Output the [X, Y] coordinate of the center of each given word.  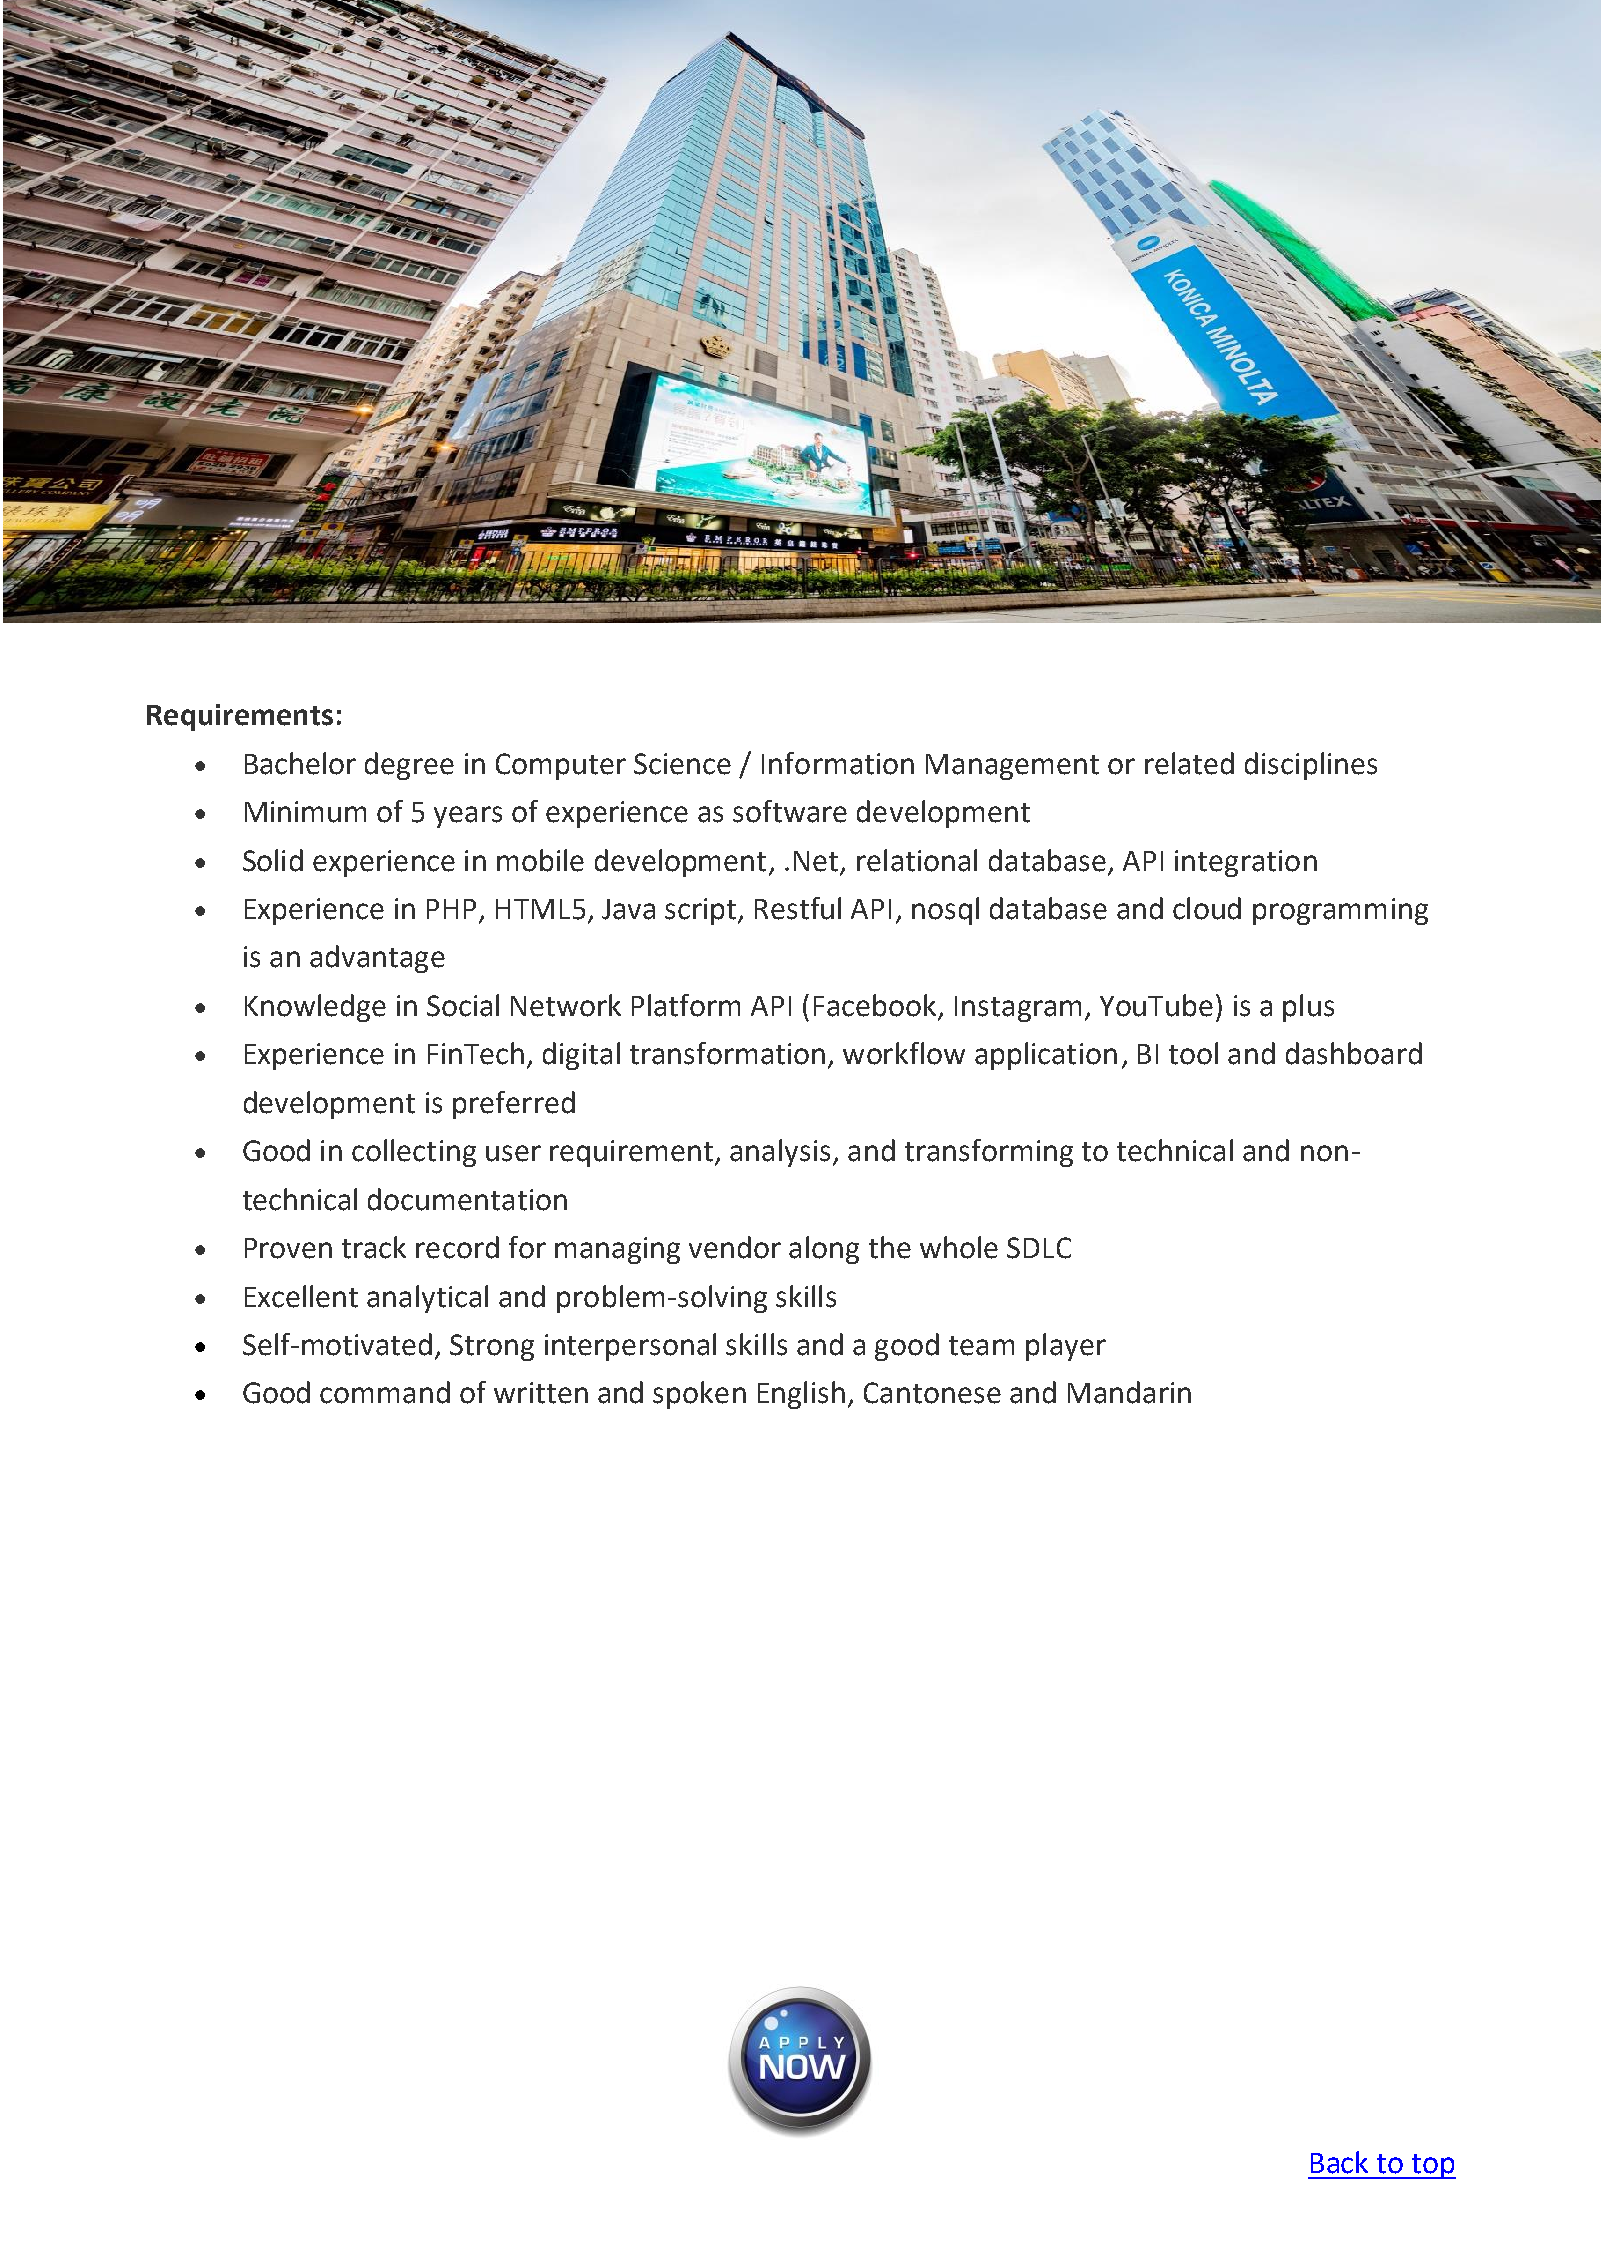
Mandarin [1129, 1392]
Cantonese [932, 1393]
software [790, 811]
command [385, 1392]
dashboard [1354, 1053]
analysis [780, 1153]
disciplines [1311, 766]
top [1433, 2166]
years [468, 817]
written [541, 1393]
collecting [414, 1153]
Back [1339, 2162]
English [801, 1395]
